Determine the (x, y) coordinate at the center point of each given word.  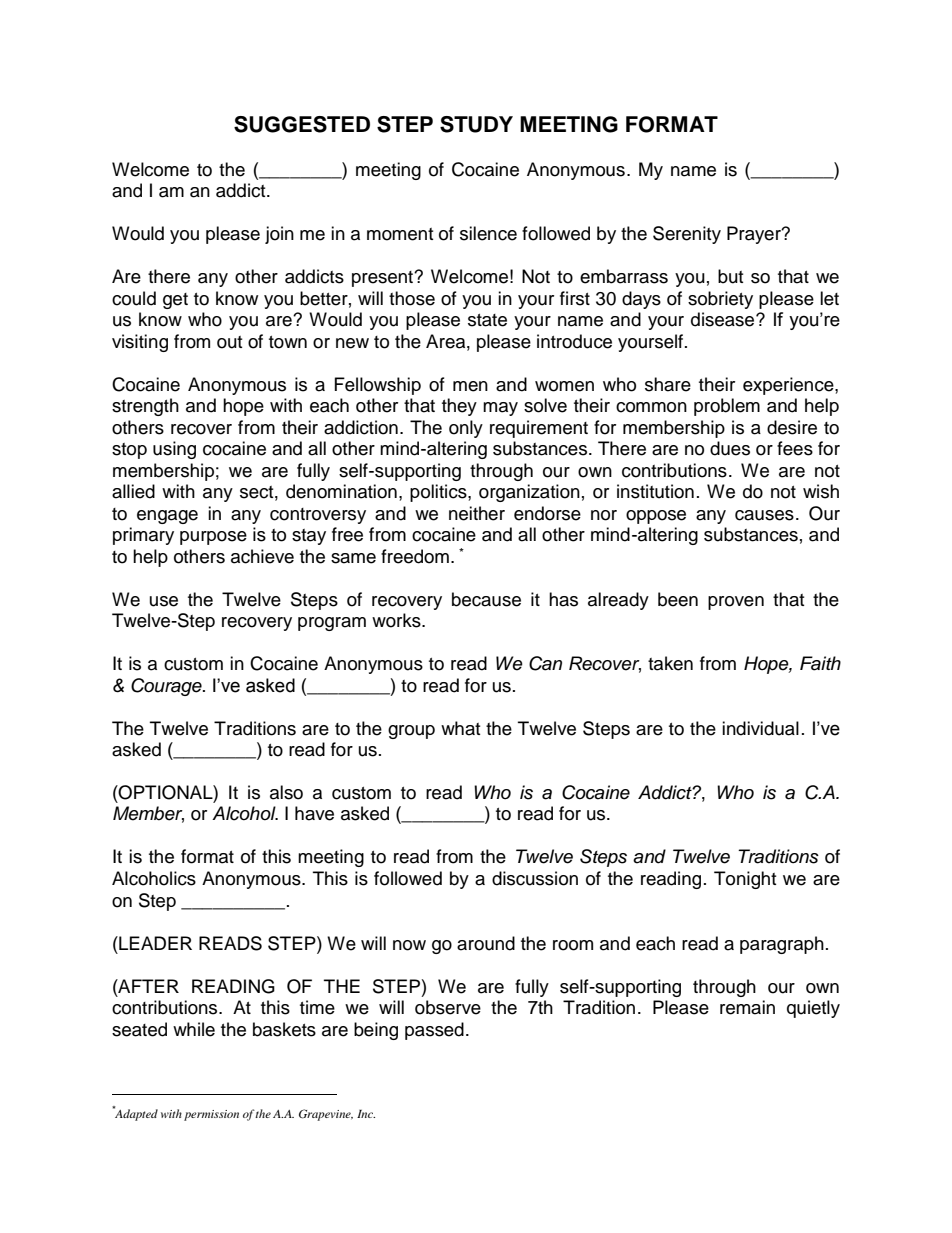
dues (730, 448)
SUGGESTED (302, 124)
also (286, 792)
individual (760, 728)
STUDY (476, 124)
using (174, 450)
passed (434, 1031)
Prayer (755, 235)
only (466, 429)
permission (211, 1115)
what (460, 728)
